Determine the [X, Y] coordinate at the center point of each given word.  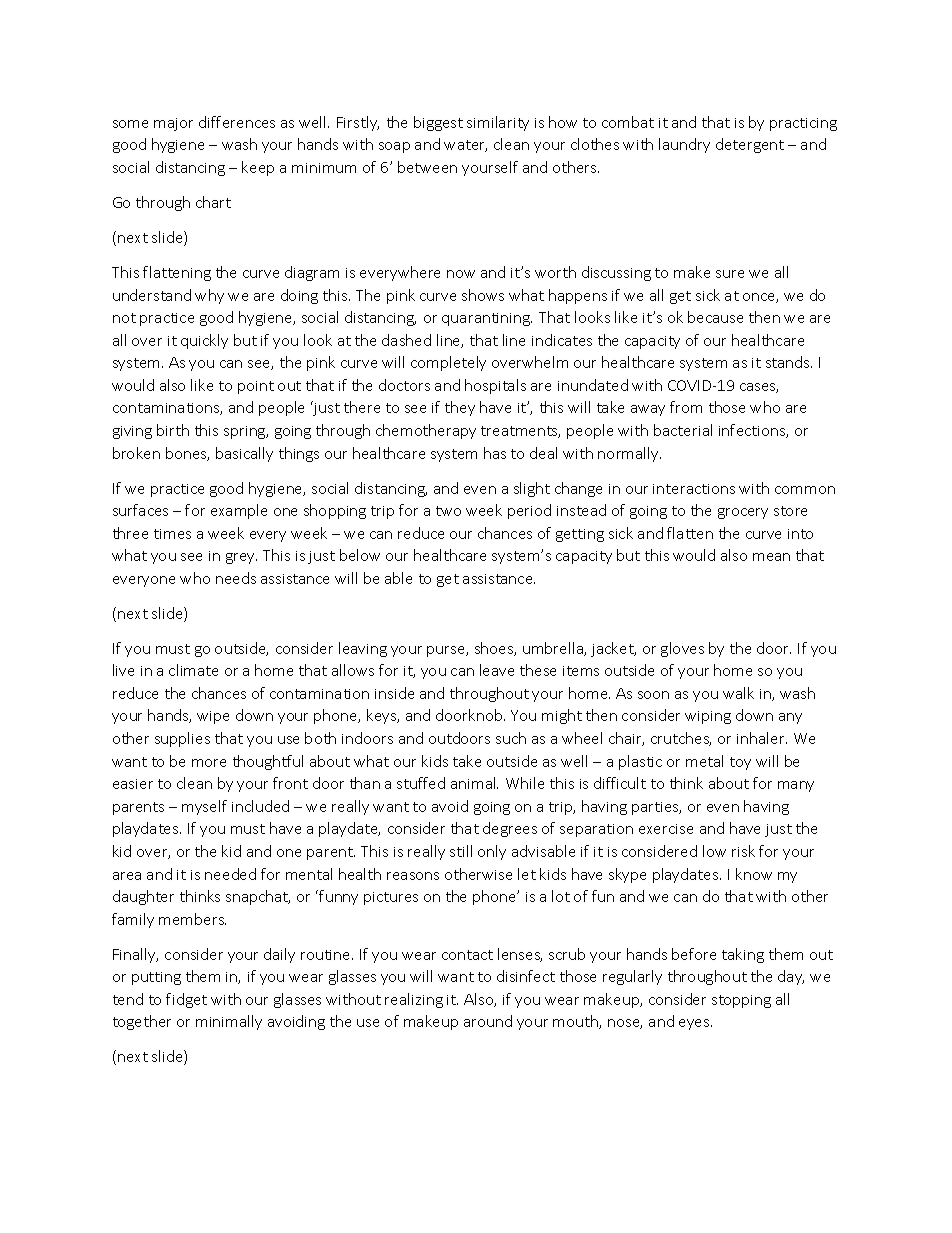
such [511, 738]
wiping [708, 717]
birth [173, 430]
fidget [186, 1000]
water [465, 146]
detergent [750, 145]
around [488, 1021]
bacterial [683, 430]
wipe [213, 717]
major [173, 124]
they [460, 408]
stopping [741, 1001]
